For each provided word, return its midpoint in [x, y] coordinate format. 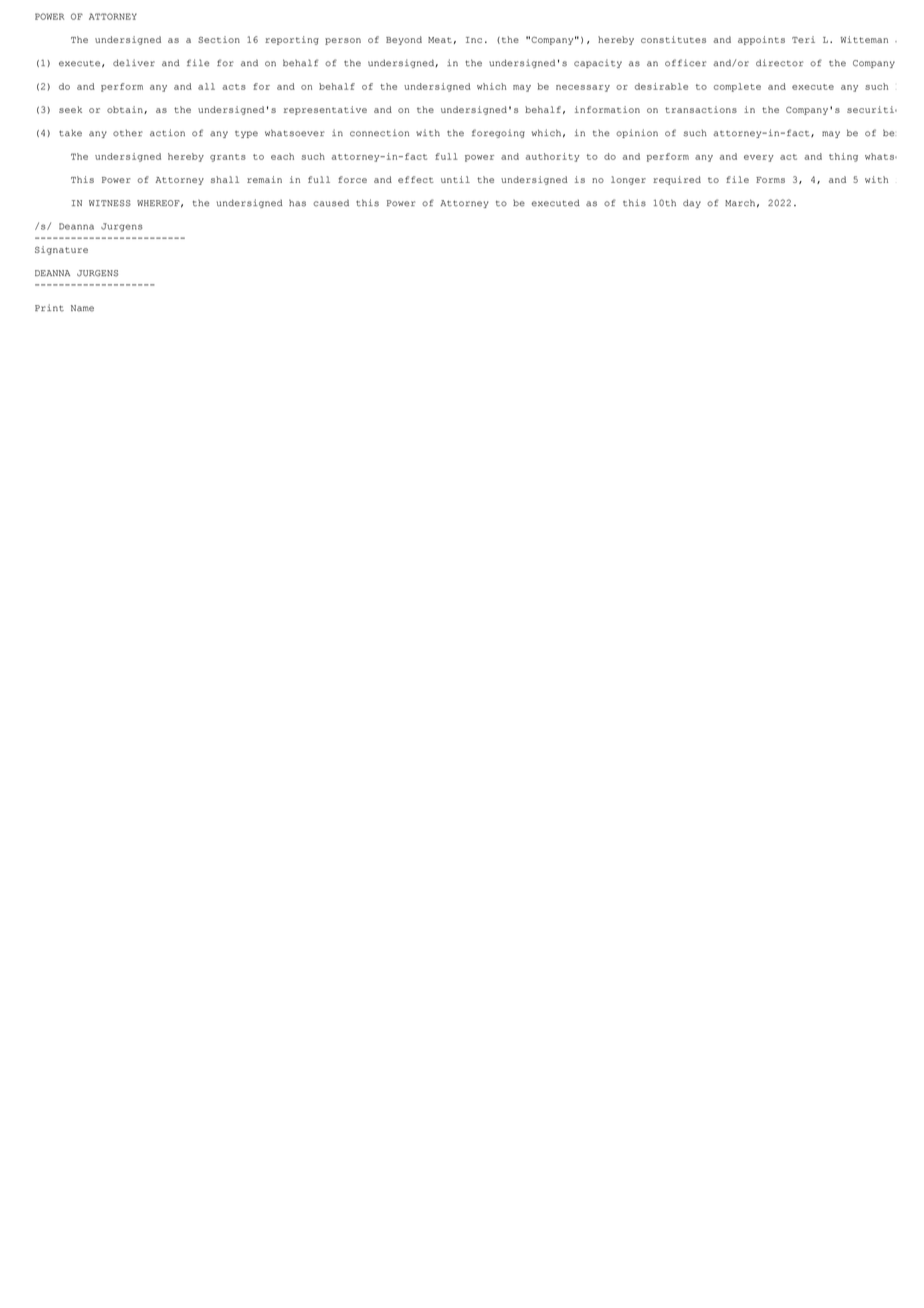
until [455, 179]
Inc [474, 40]
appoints [761, 40]
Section [219, 39]
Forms [770, 180]
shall [225, 179]
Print [49, 308]
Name [82, 308]
